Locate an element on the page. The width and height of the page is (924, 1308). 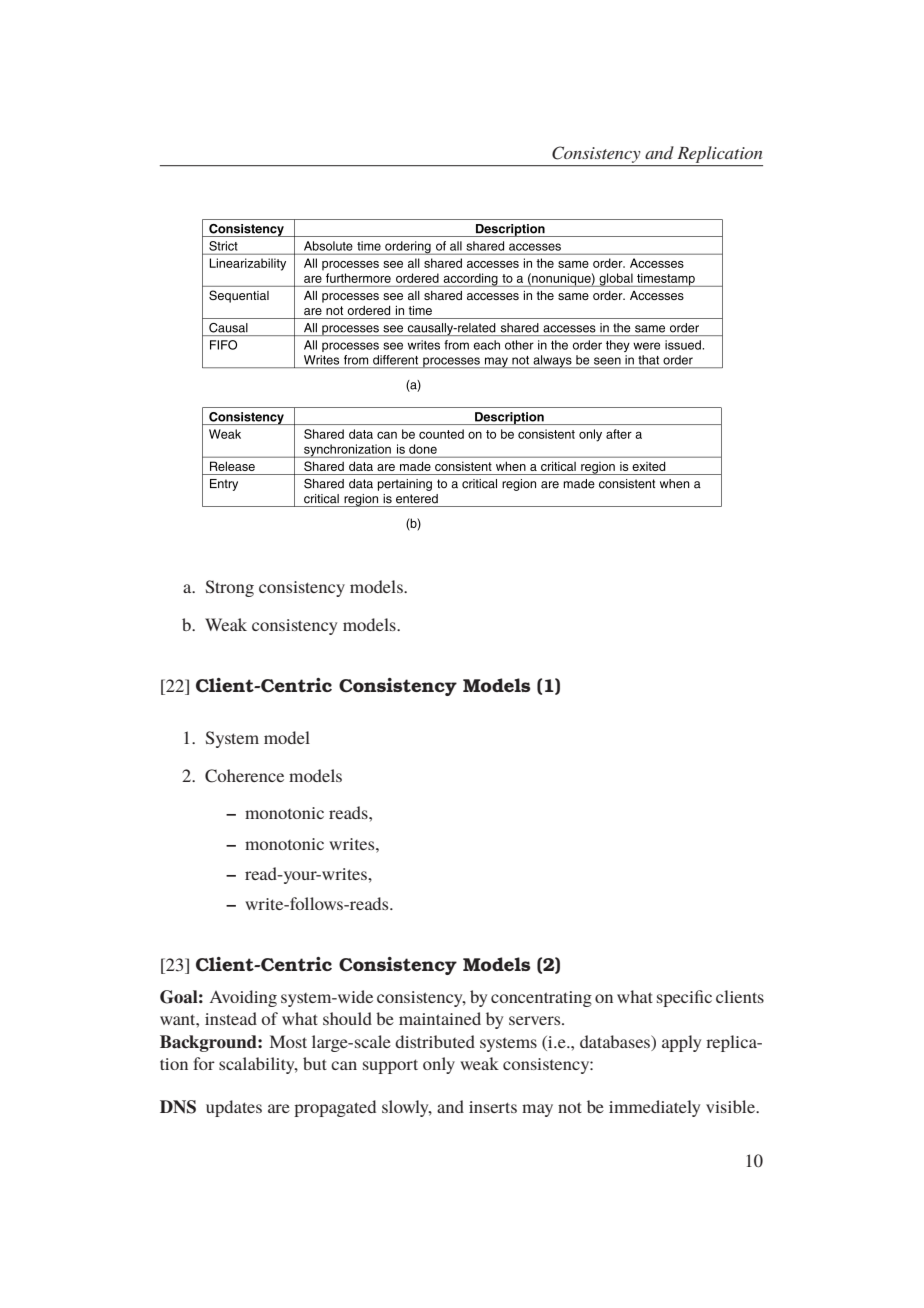
specific is located at coordinates (684, 998).
